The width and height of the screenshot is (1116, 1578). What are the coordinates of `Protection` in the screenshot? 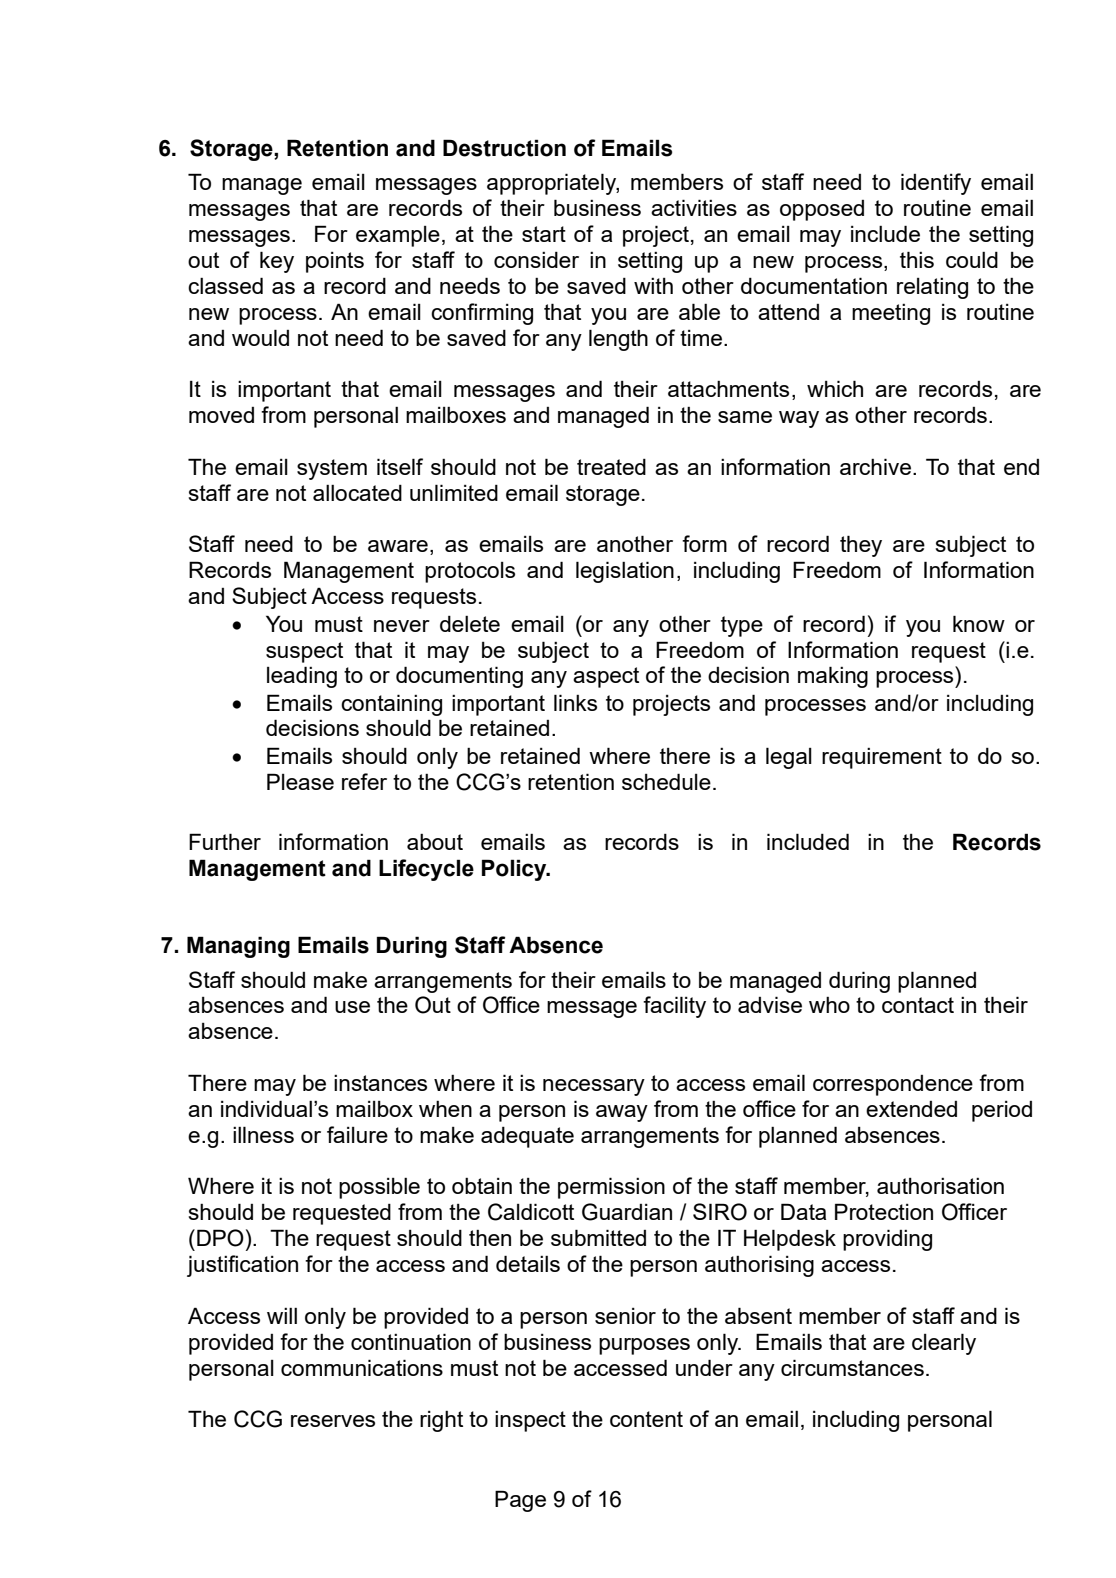 It's located at (884, 1211).
